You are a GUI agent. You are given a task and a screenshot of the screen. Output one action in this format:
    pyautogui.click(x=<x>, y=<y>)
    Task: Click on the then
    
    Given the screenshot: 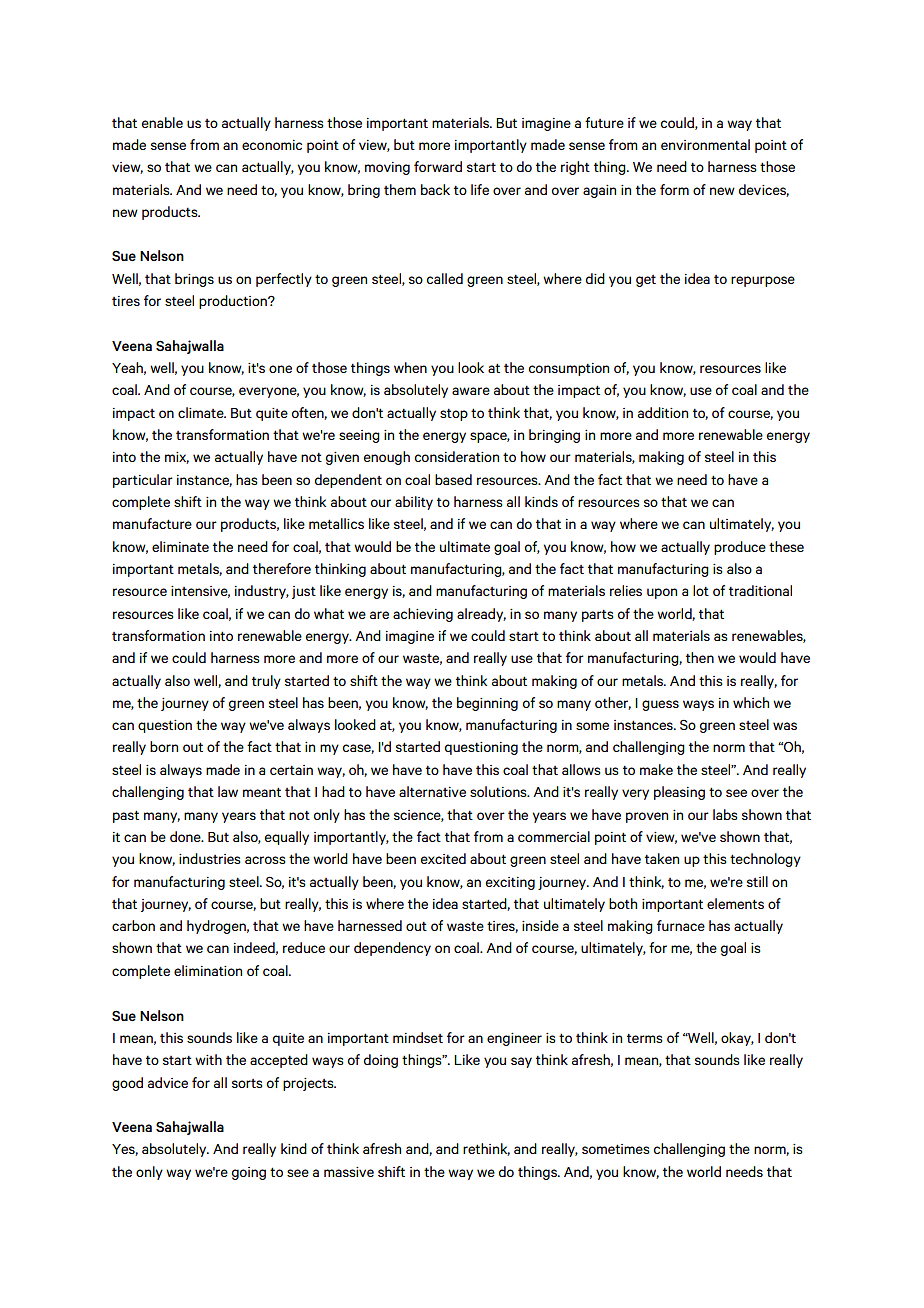 What is the action you would take?
    pyautogui.click(x=700, y=657)
